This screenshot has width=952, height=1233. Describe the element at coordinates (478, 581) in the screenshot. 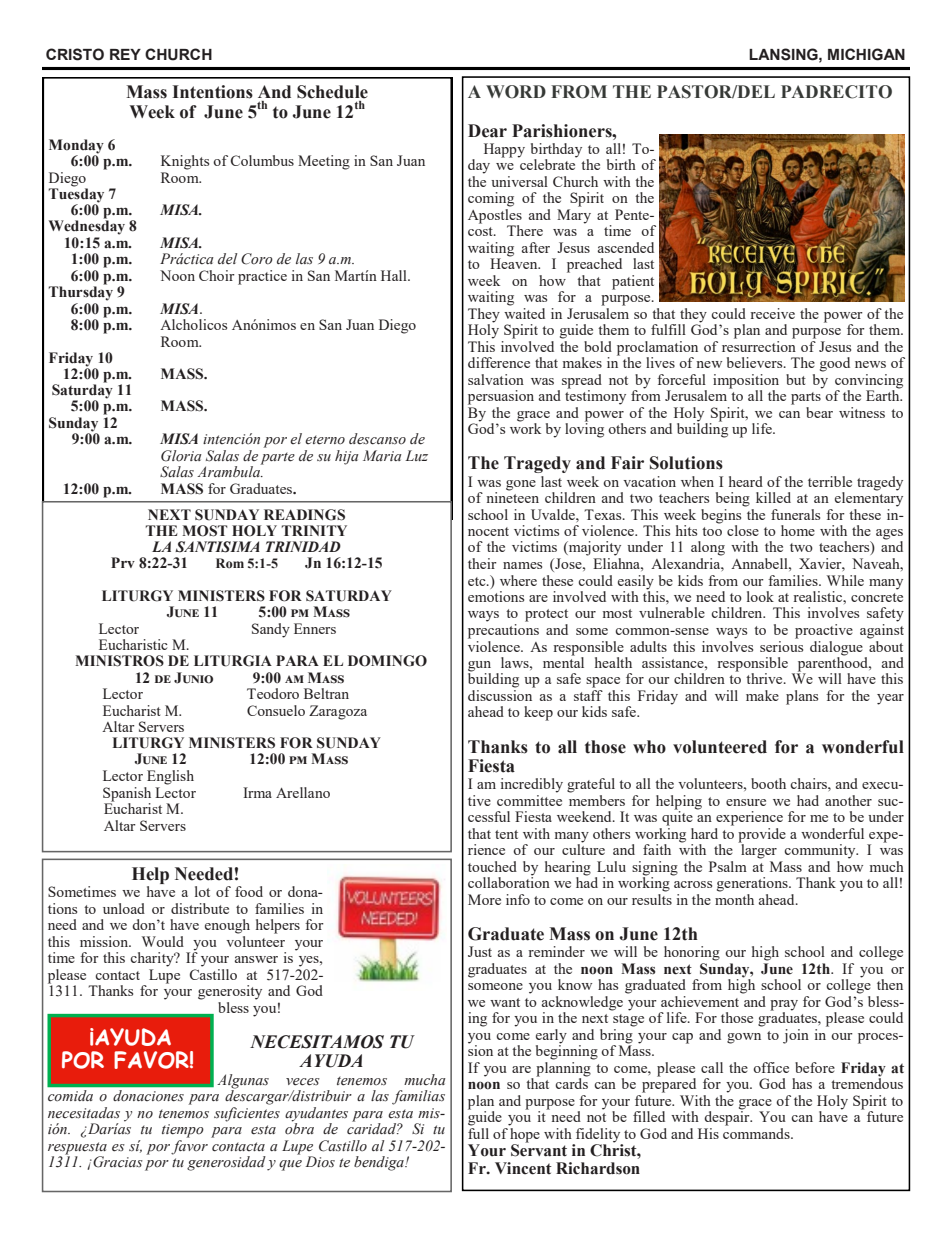

I see `etc` at that location.
